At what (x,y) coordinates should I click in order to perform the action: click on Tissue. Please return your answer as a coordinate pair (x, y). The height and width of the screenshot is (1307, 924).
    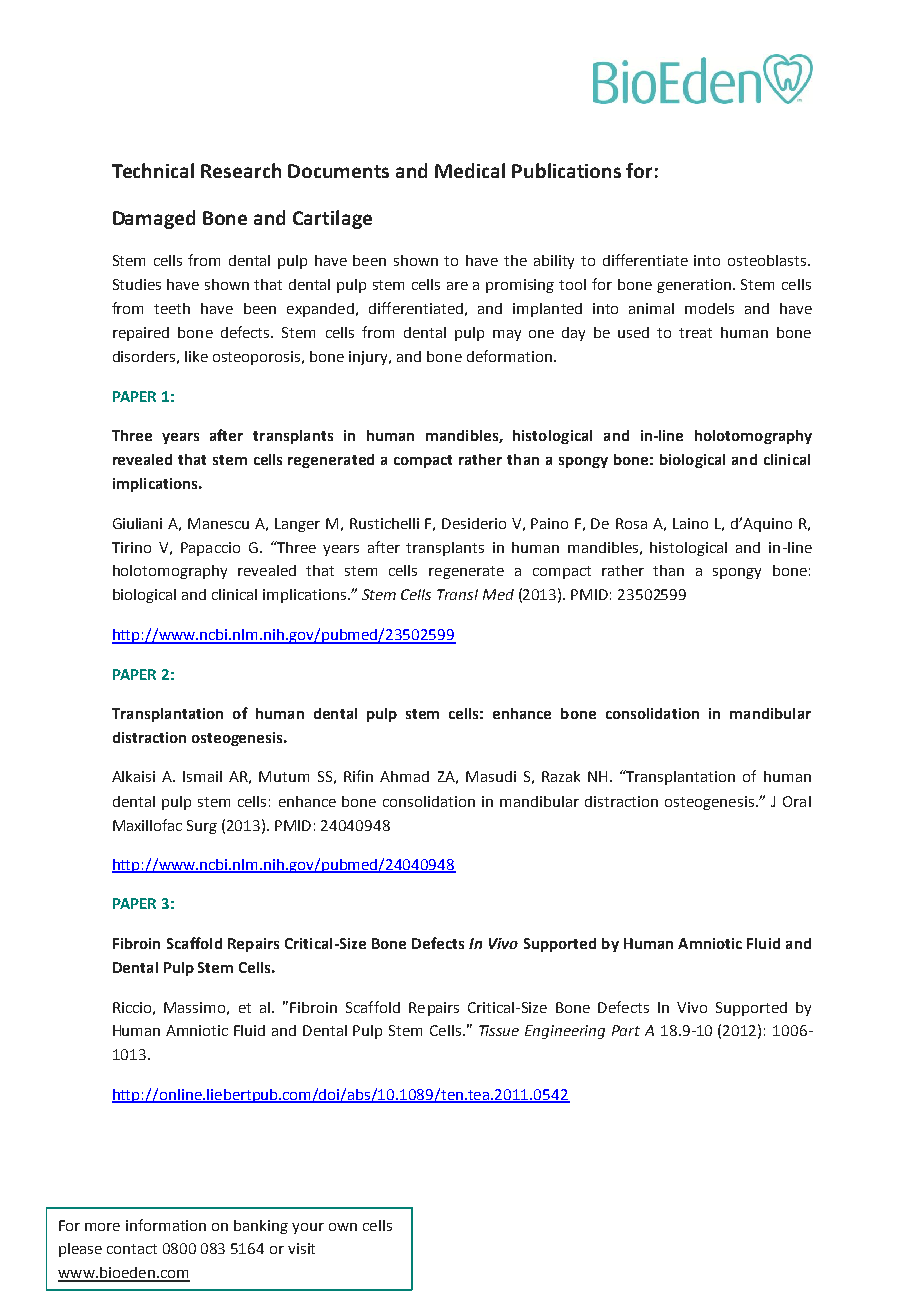
    Looking at the image, I should click on (499, 1030).
